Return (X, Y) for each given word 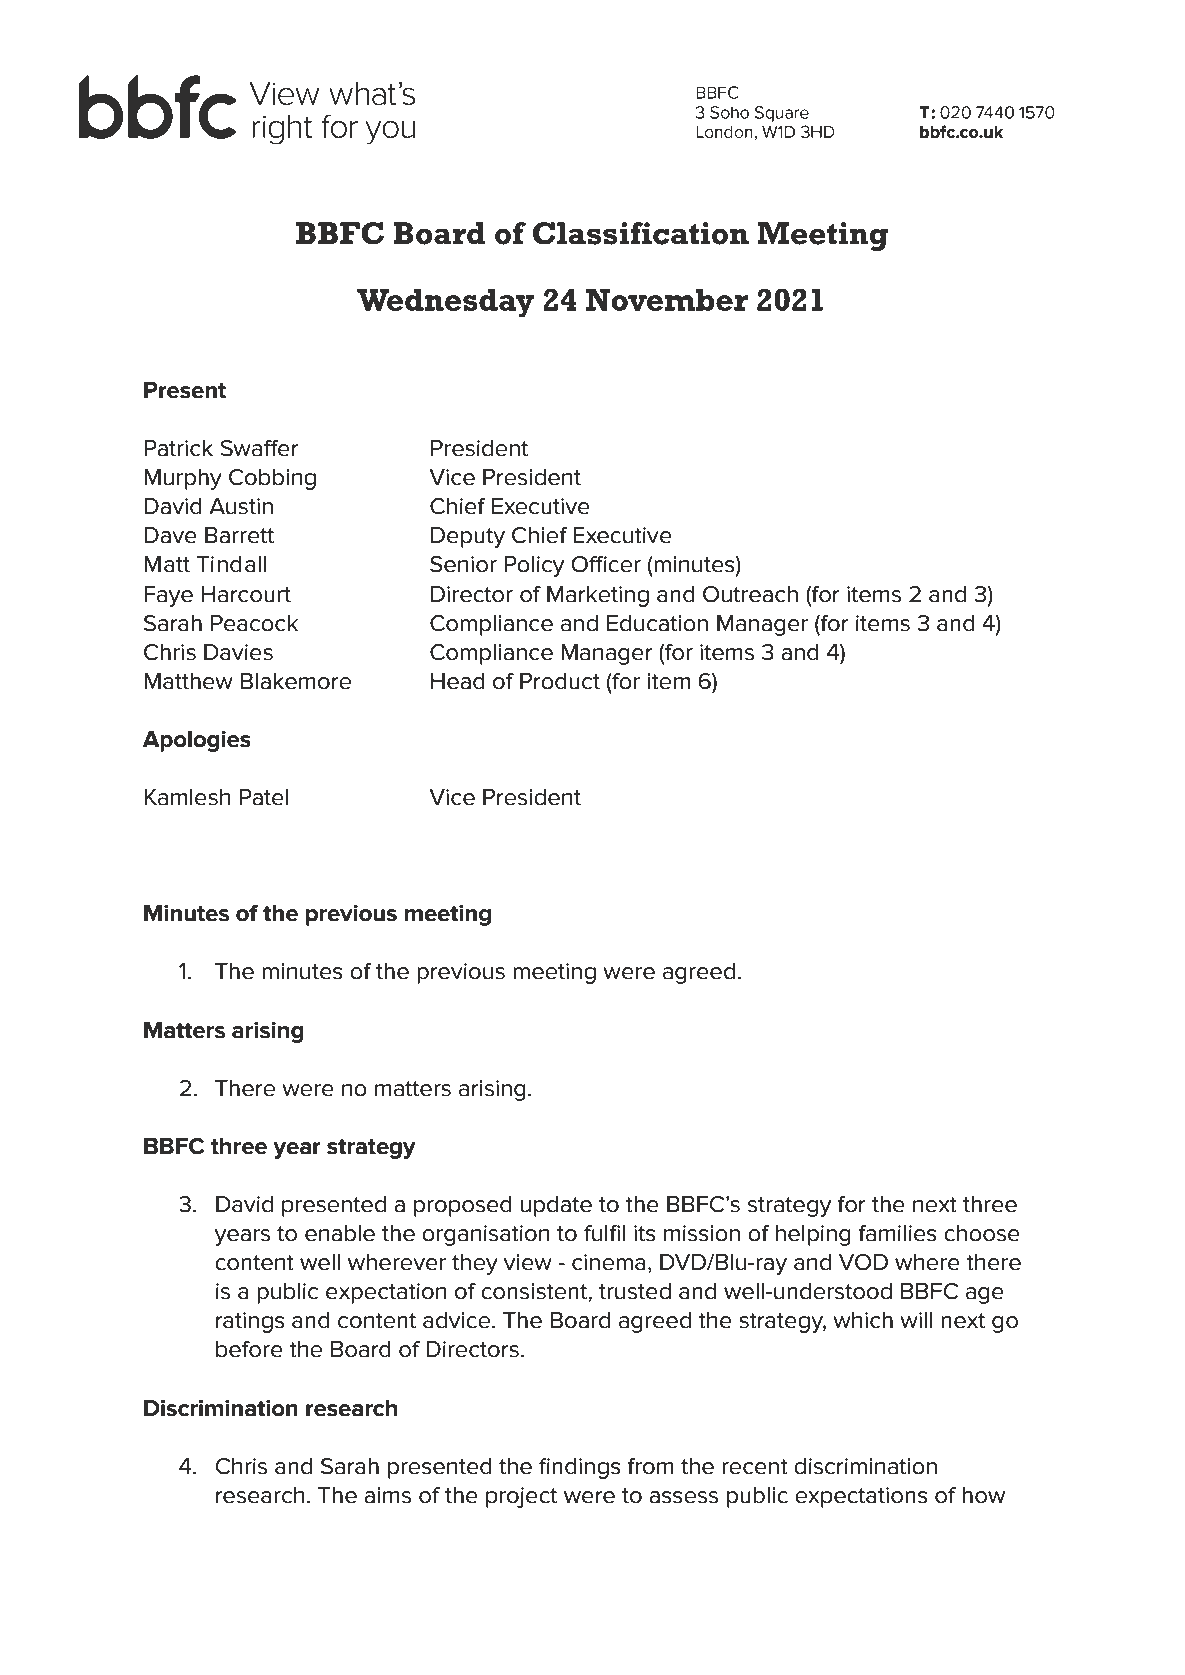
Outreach (750, 594)
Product (560, 681)
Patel (264, 797)
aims (387, 1495)
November (667, 300)
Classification (641, 233)
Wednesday (445, 303)
